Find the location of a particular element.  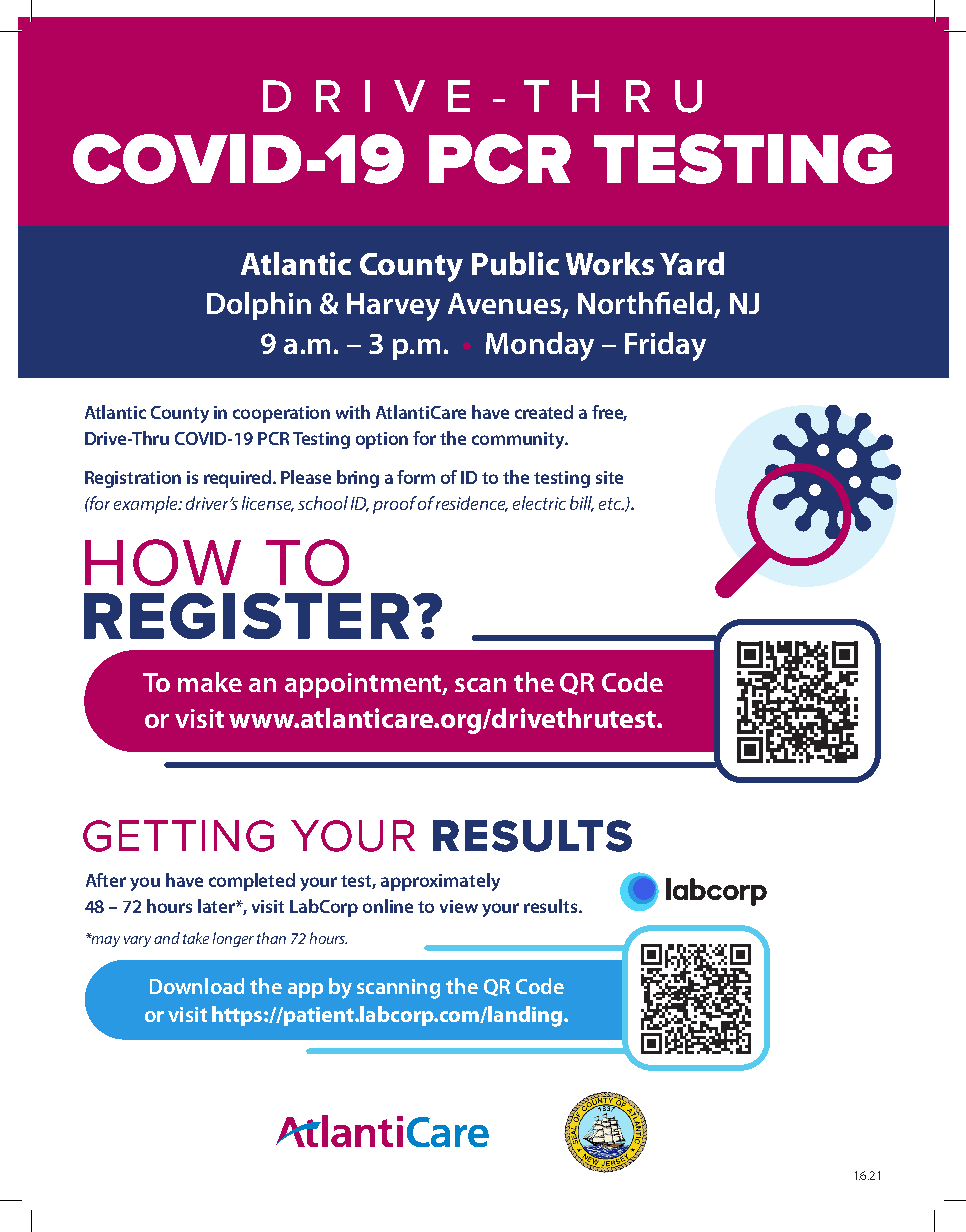

proof is located at coordinates (395, 505).
